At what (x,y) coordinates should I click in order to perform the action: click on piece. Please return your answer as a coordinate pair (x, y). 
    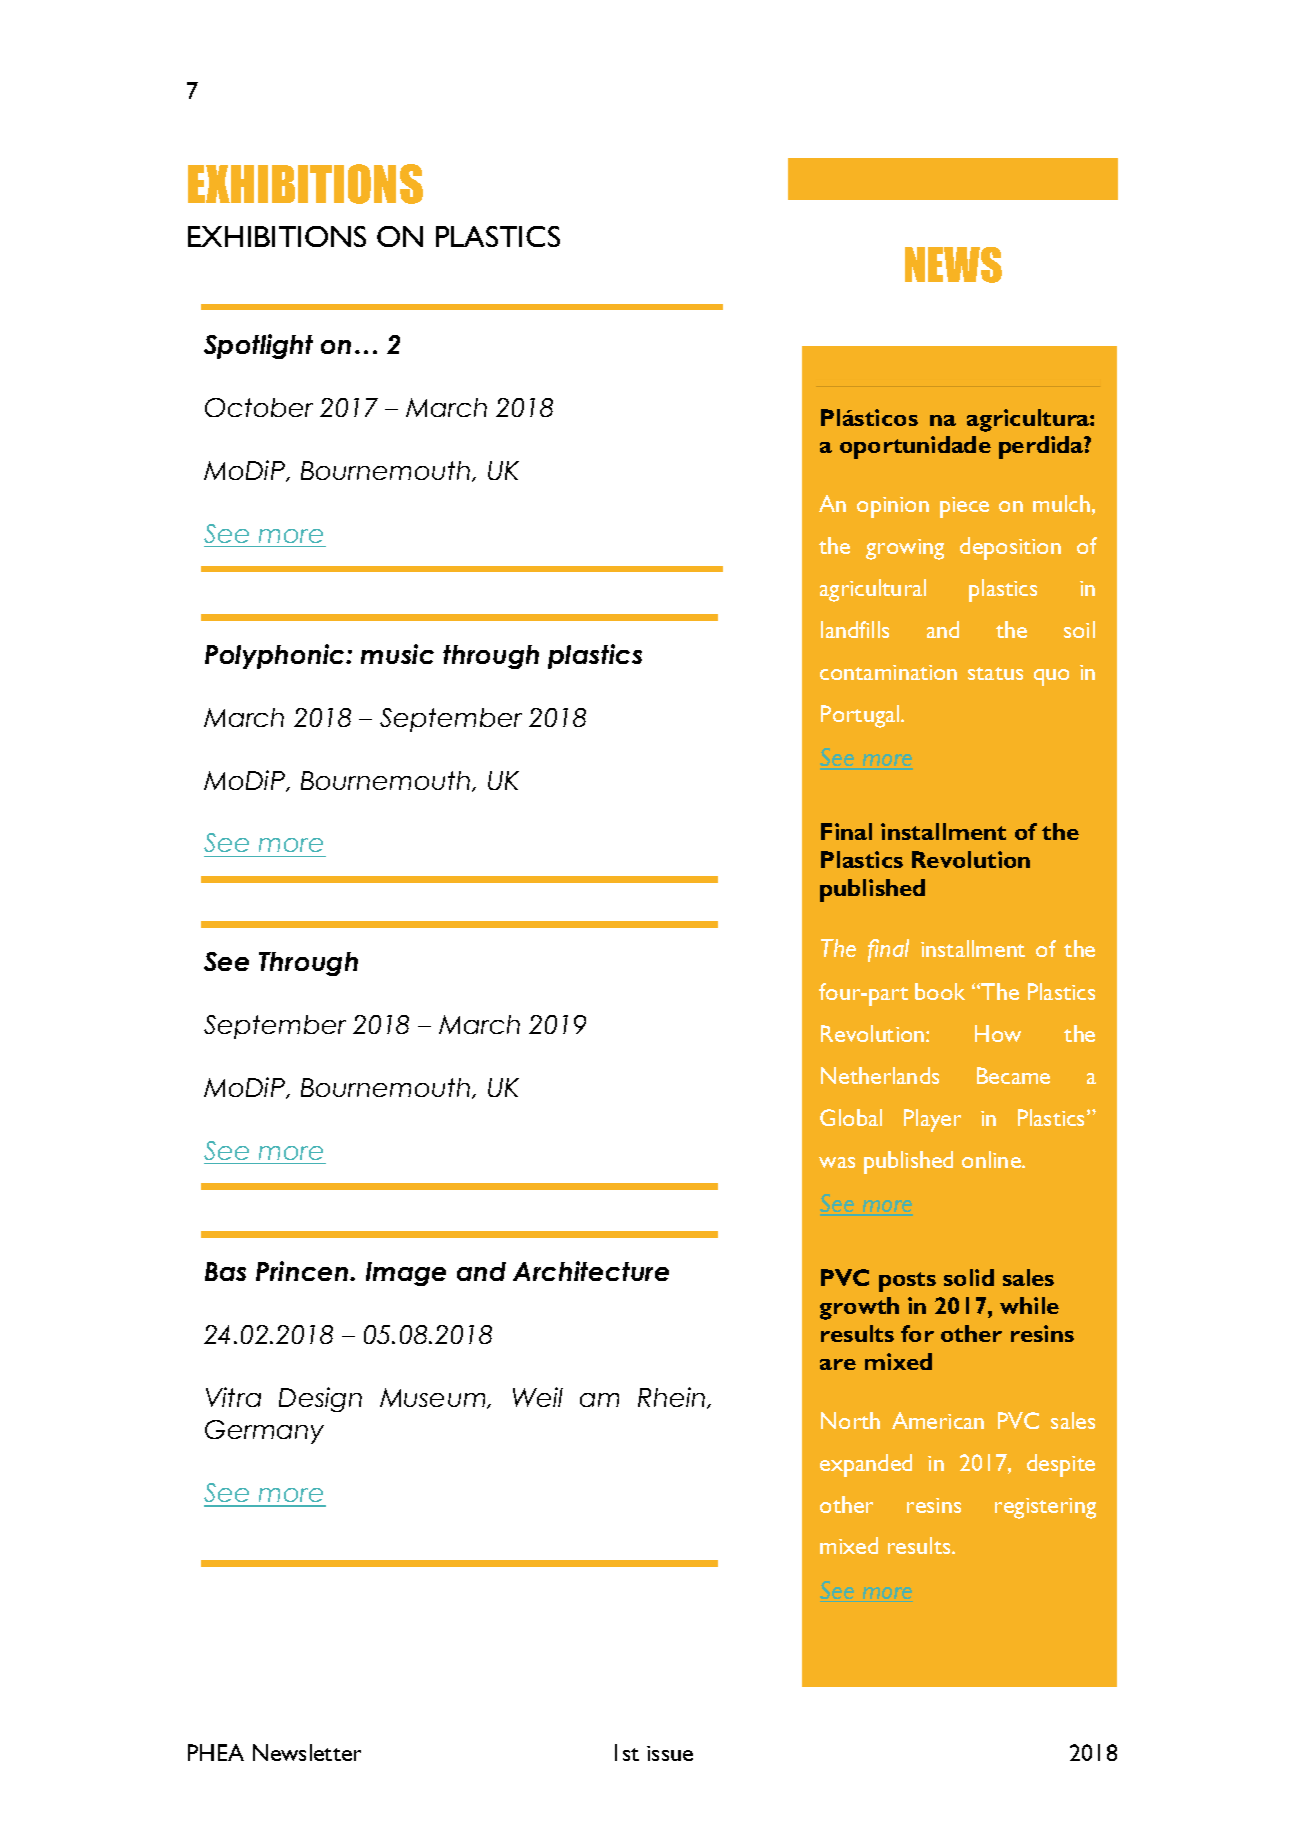
    Looking at the image, I should click on (964, 507).
